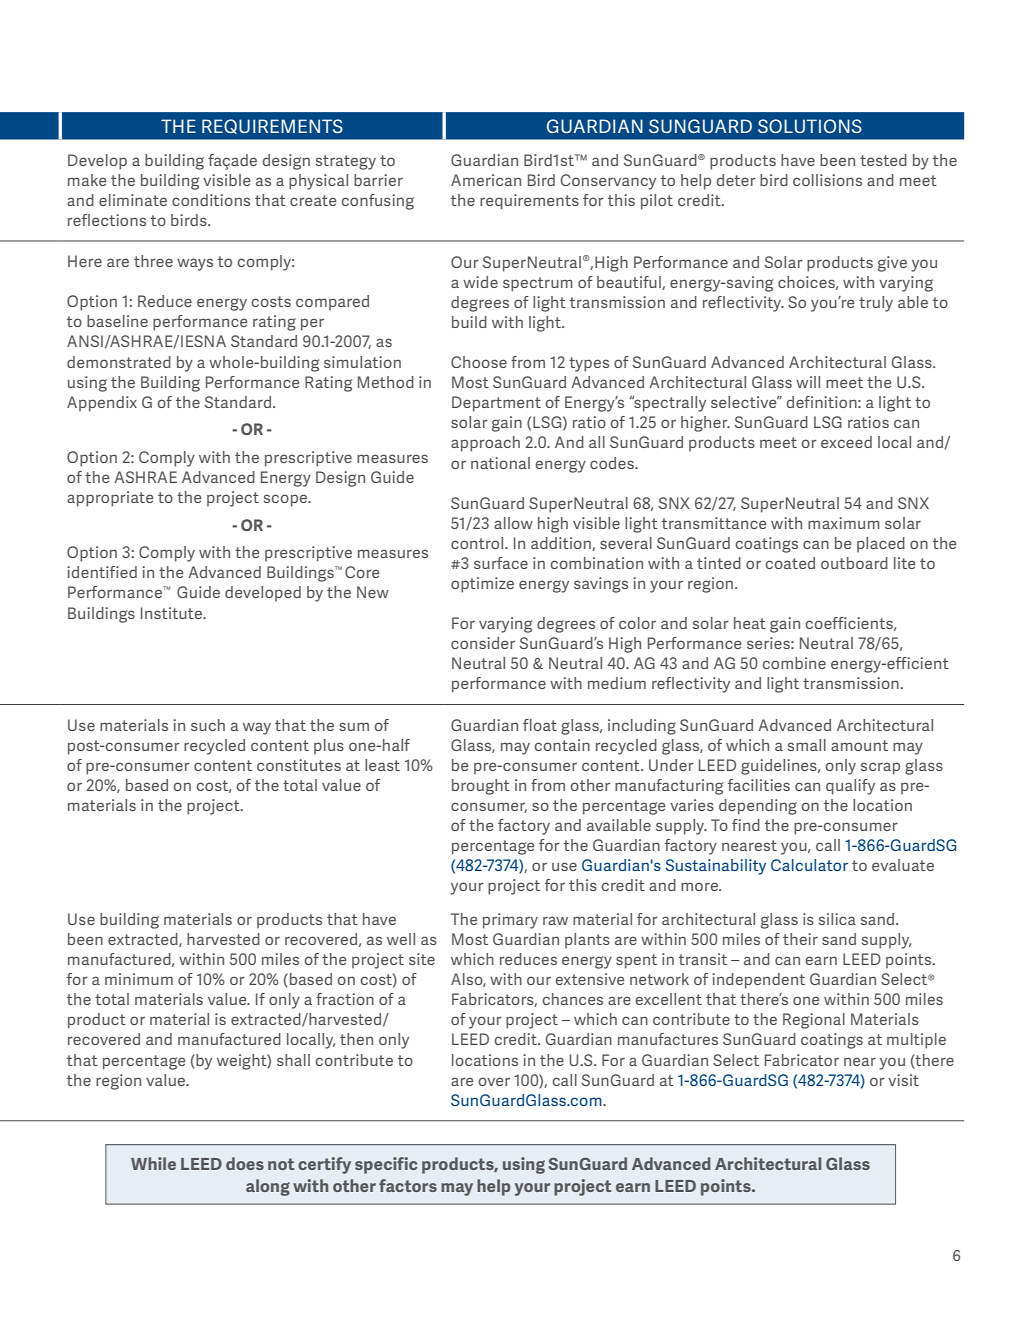 The width and height of the document is (1024, 1325). Describe the element at coordinates (794, 663) in the document. I see `combine` at that location.
